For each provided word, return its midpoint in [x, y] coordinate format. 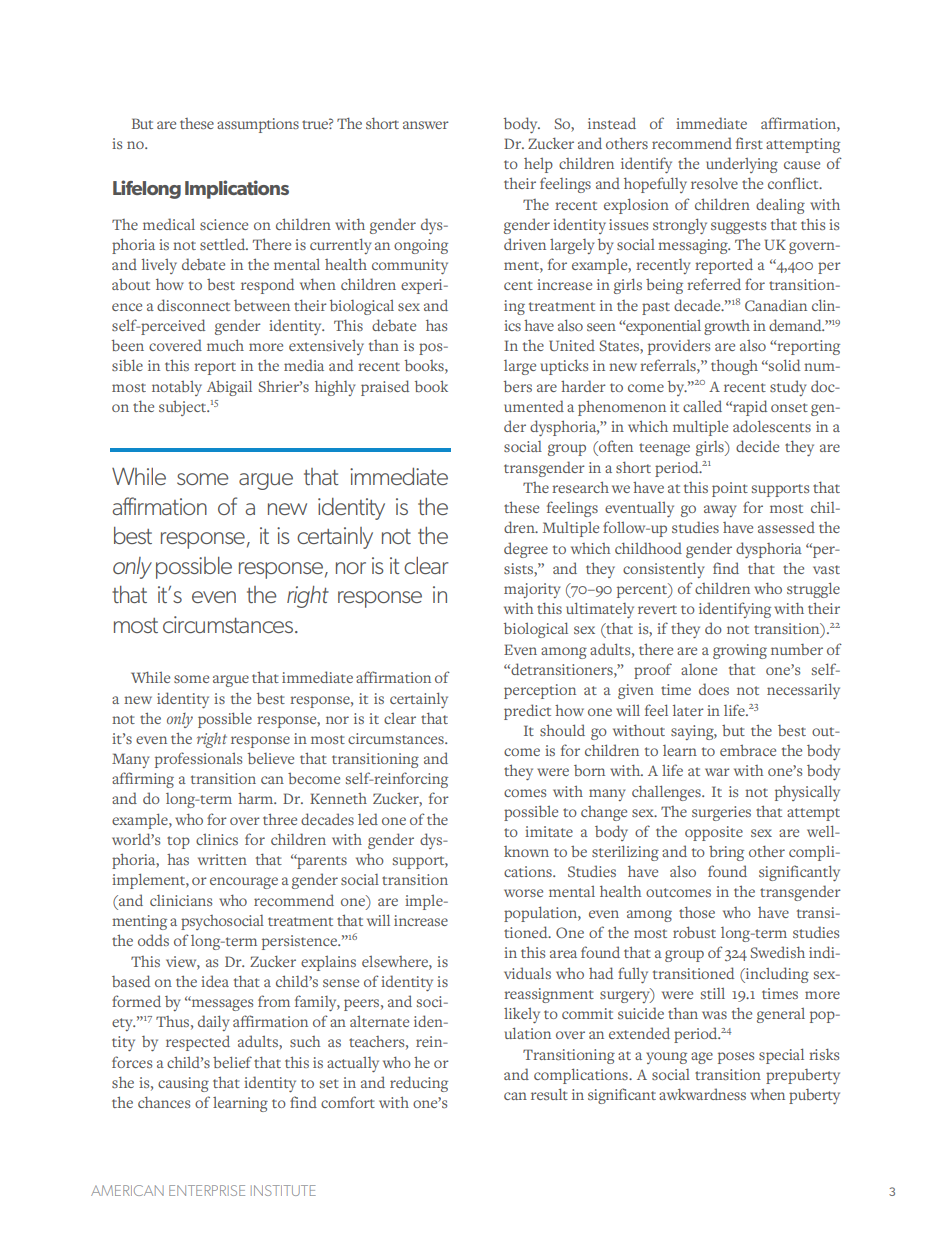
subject [184, 408]
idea [215, 981]
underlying [742, 165]
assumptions [258, 125]
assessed [786, 527]
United [572, 345]
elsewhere [396, 961]
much [225, 345]
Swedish [777, 952]
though [734, 367]
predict [527, 712]
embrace [748, 750]
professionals [198, 760]
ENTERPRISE [207, 1190]
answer [426, 125]
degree [526, 550]
